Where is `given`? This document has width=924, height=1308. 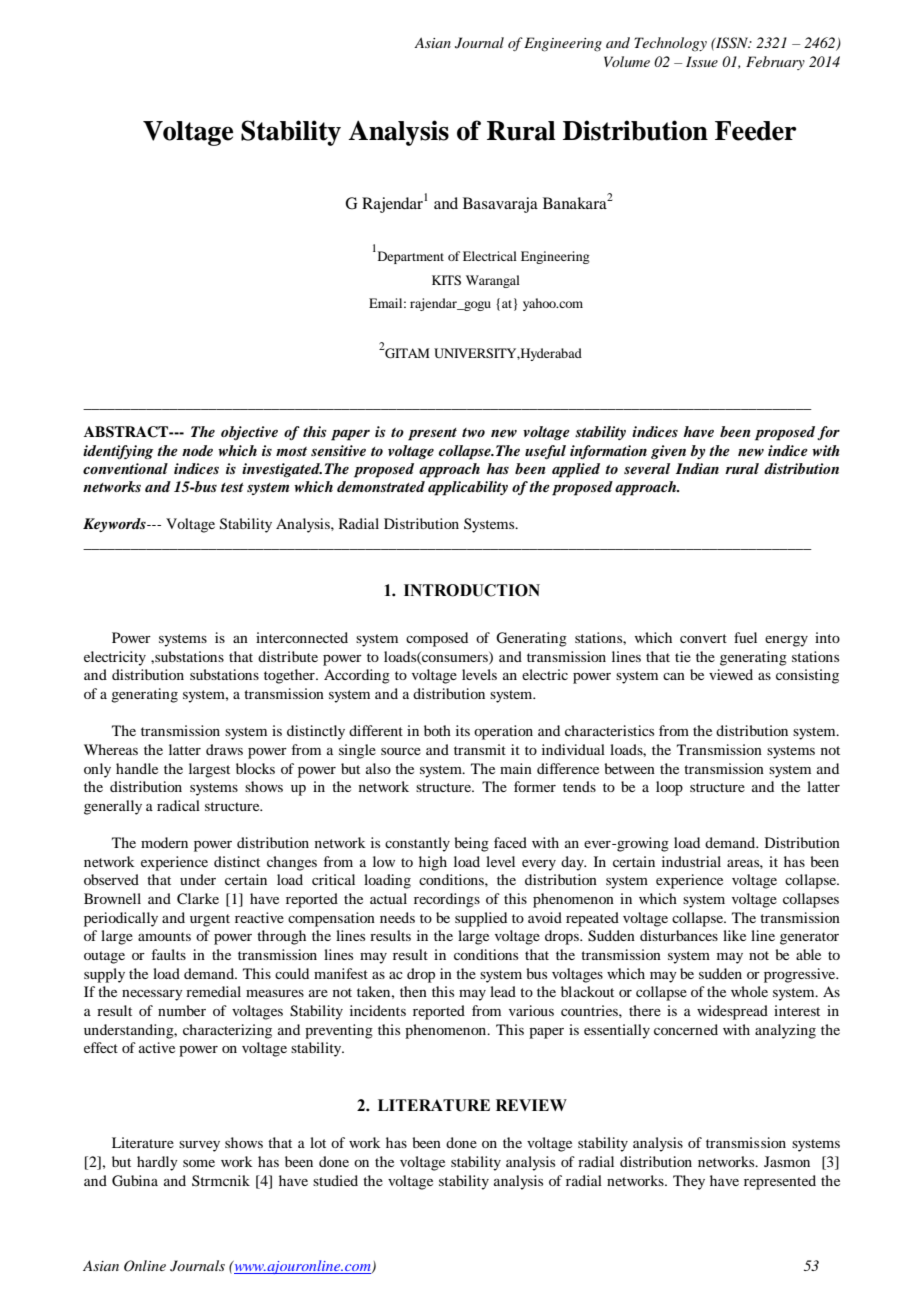
given is located at coordinates (668, 452).
